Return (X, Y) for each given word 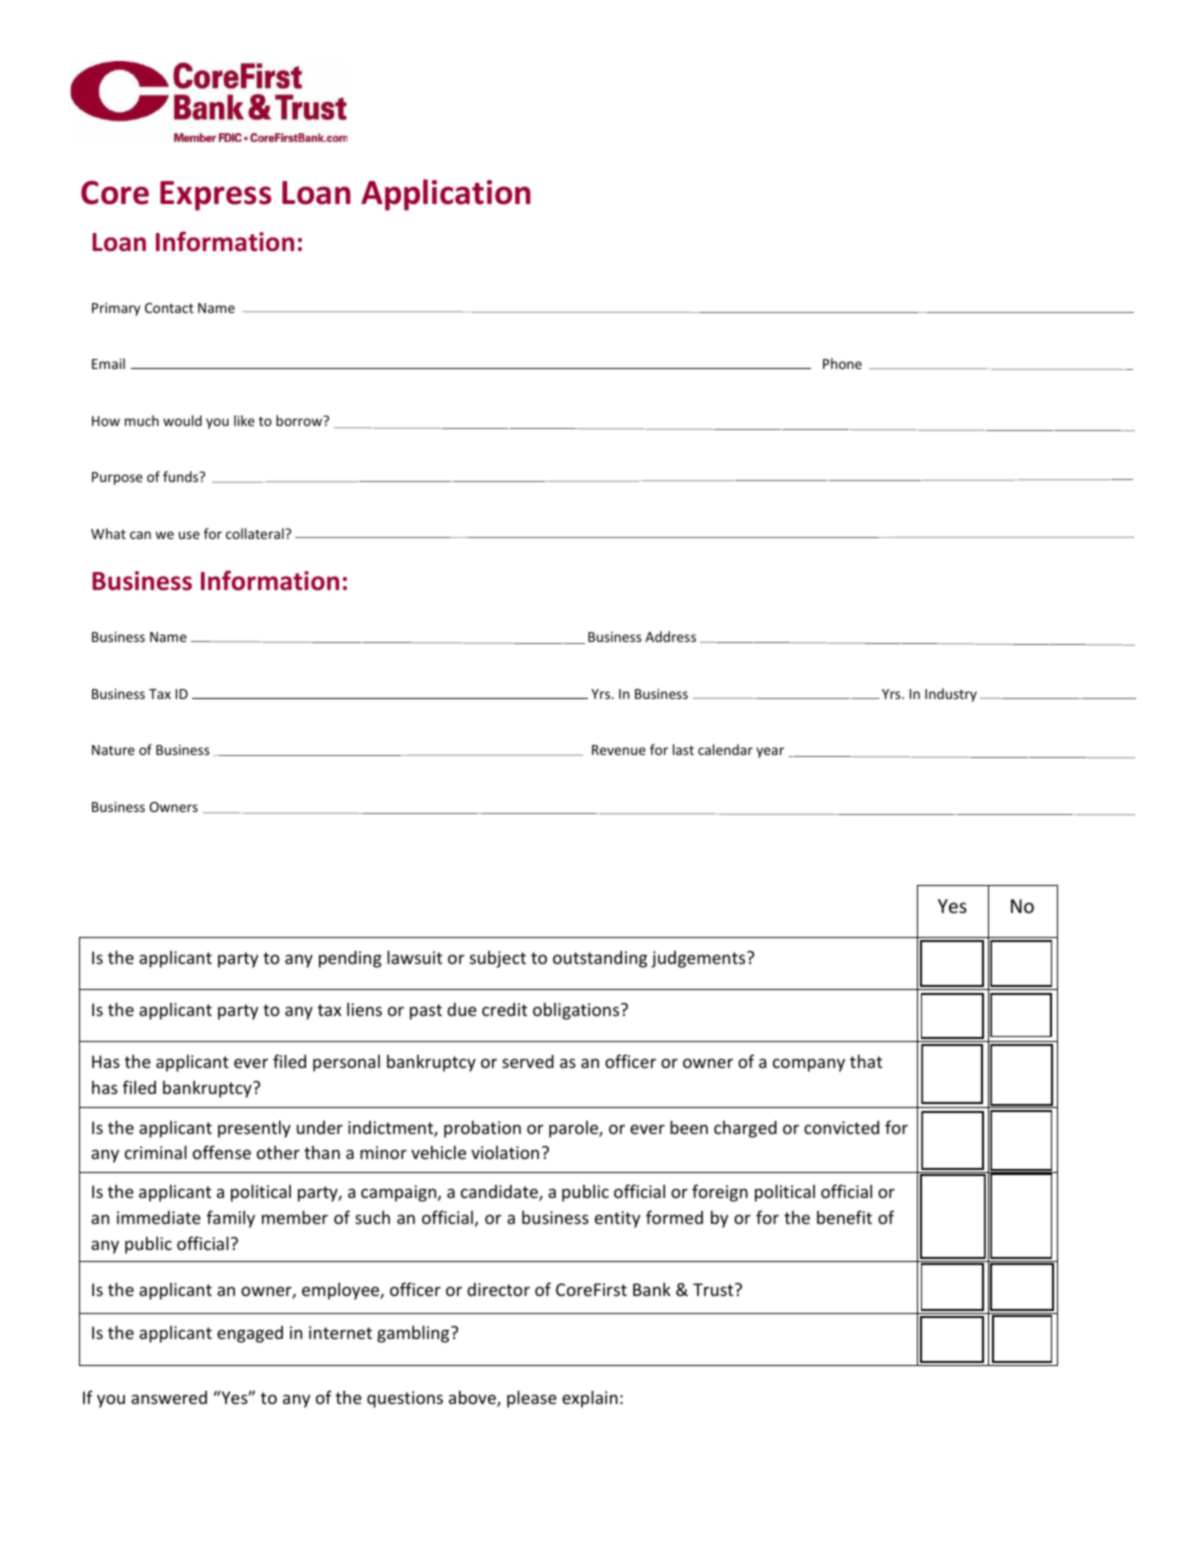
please (532, 1399)
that (866, 1061)
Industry (951, 695)
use (189, 535)
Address (670, 636)
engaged (250, 1334)
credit (504, 1009)
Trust (714, 1289)
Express (216, 196)
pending (350, 959)
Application (446, 195)
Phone (842, 363)
